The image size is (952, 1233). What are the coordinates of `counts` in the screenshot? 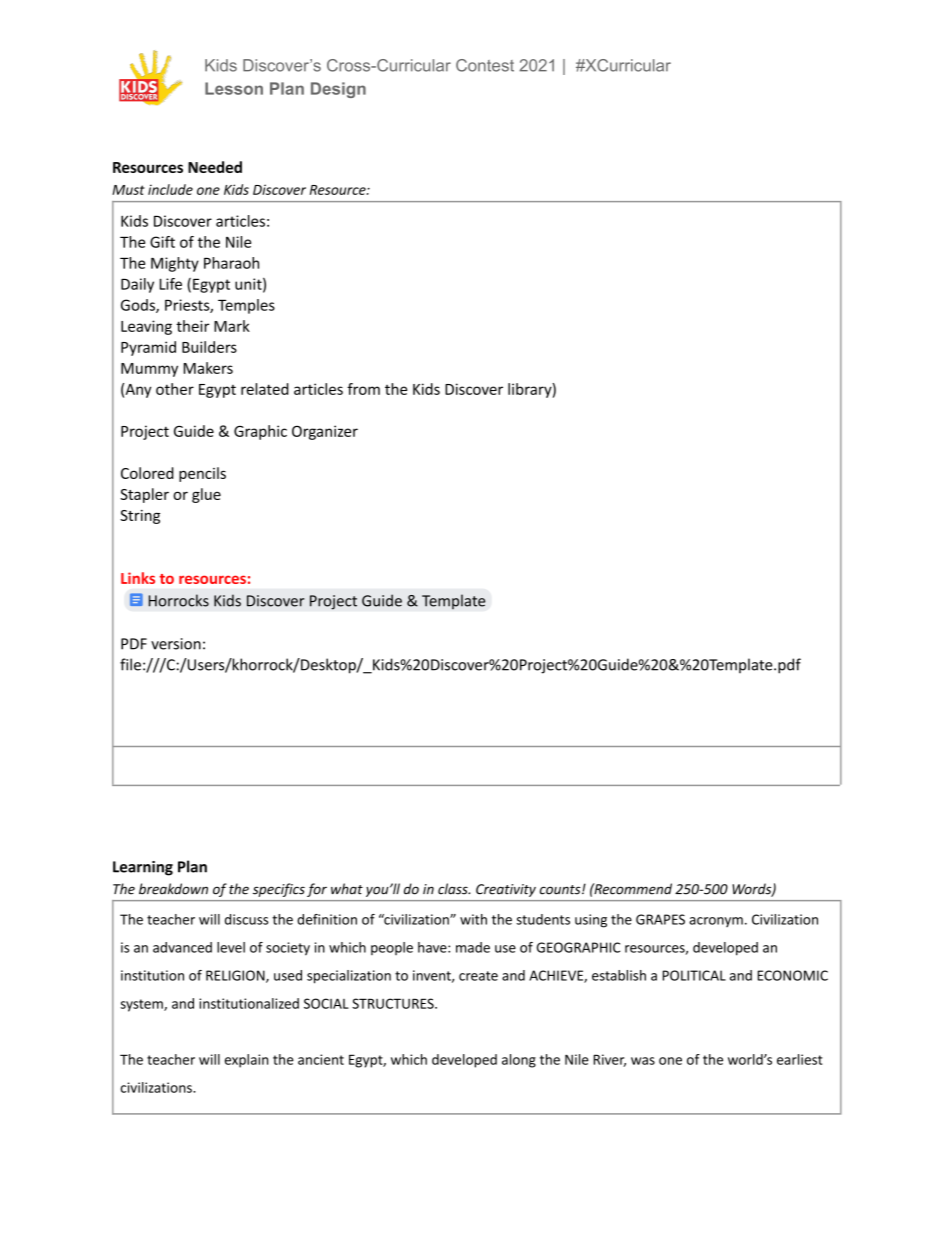 It's located at (561, 890).
